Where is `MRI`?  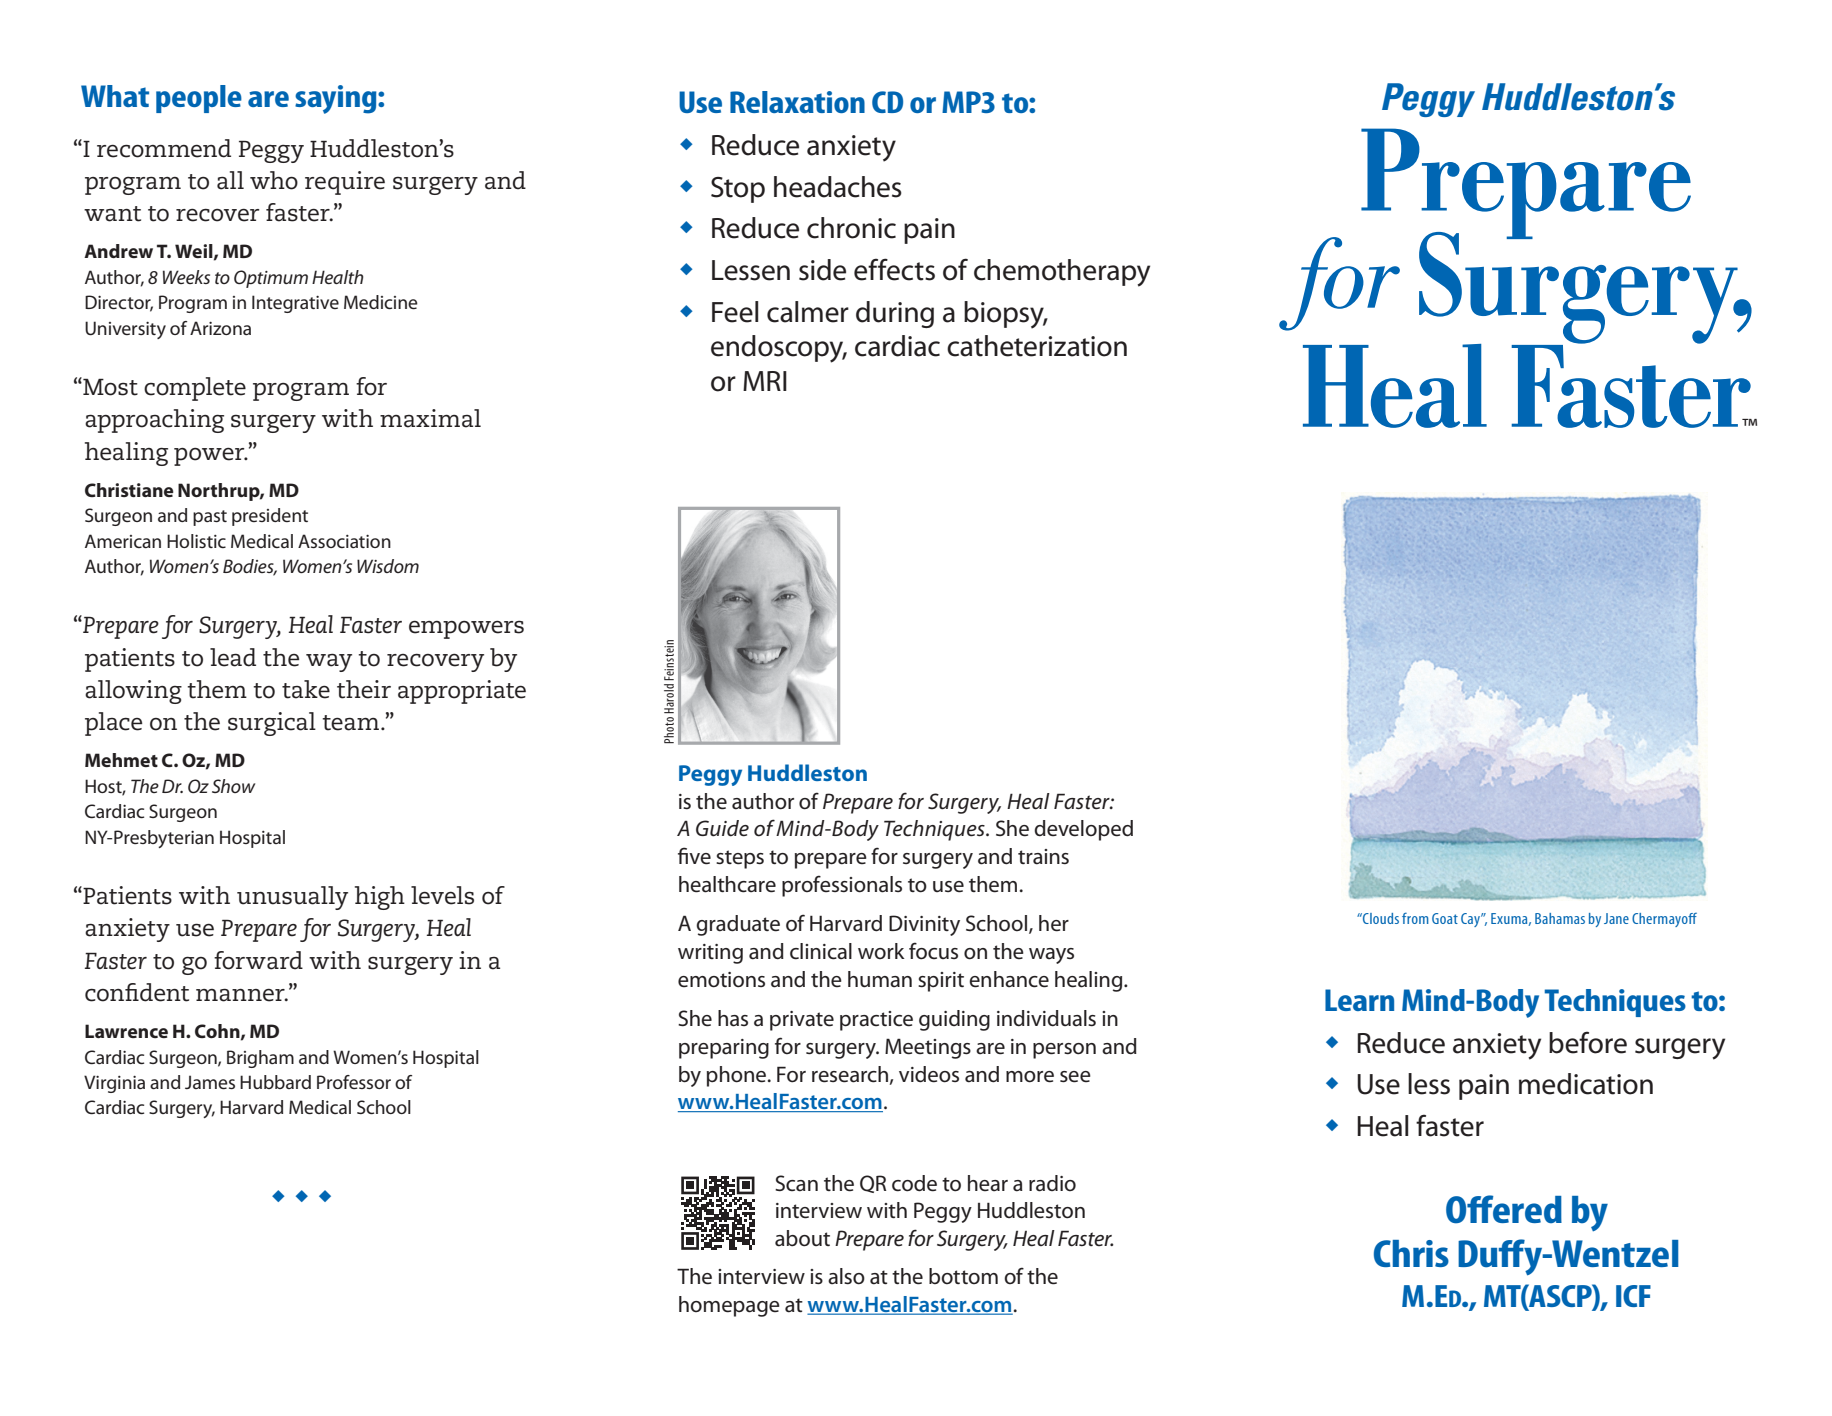 MRI is located at coordinates (765, 381).
